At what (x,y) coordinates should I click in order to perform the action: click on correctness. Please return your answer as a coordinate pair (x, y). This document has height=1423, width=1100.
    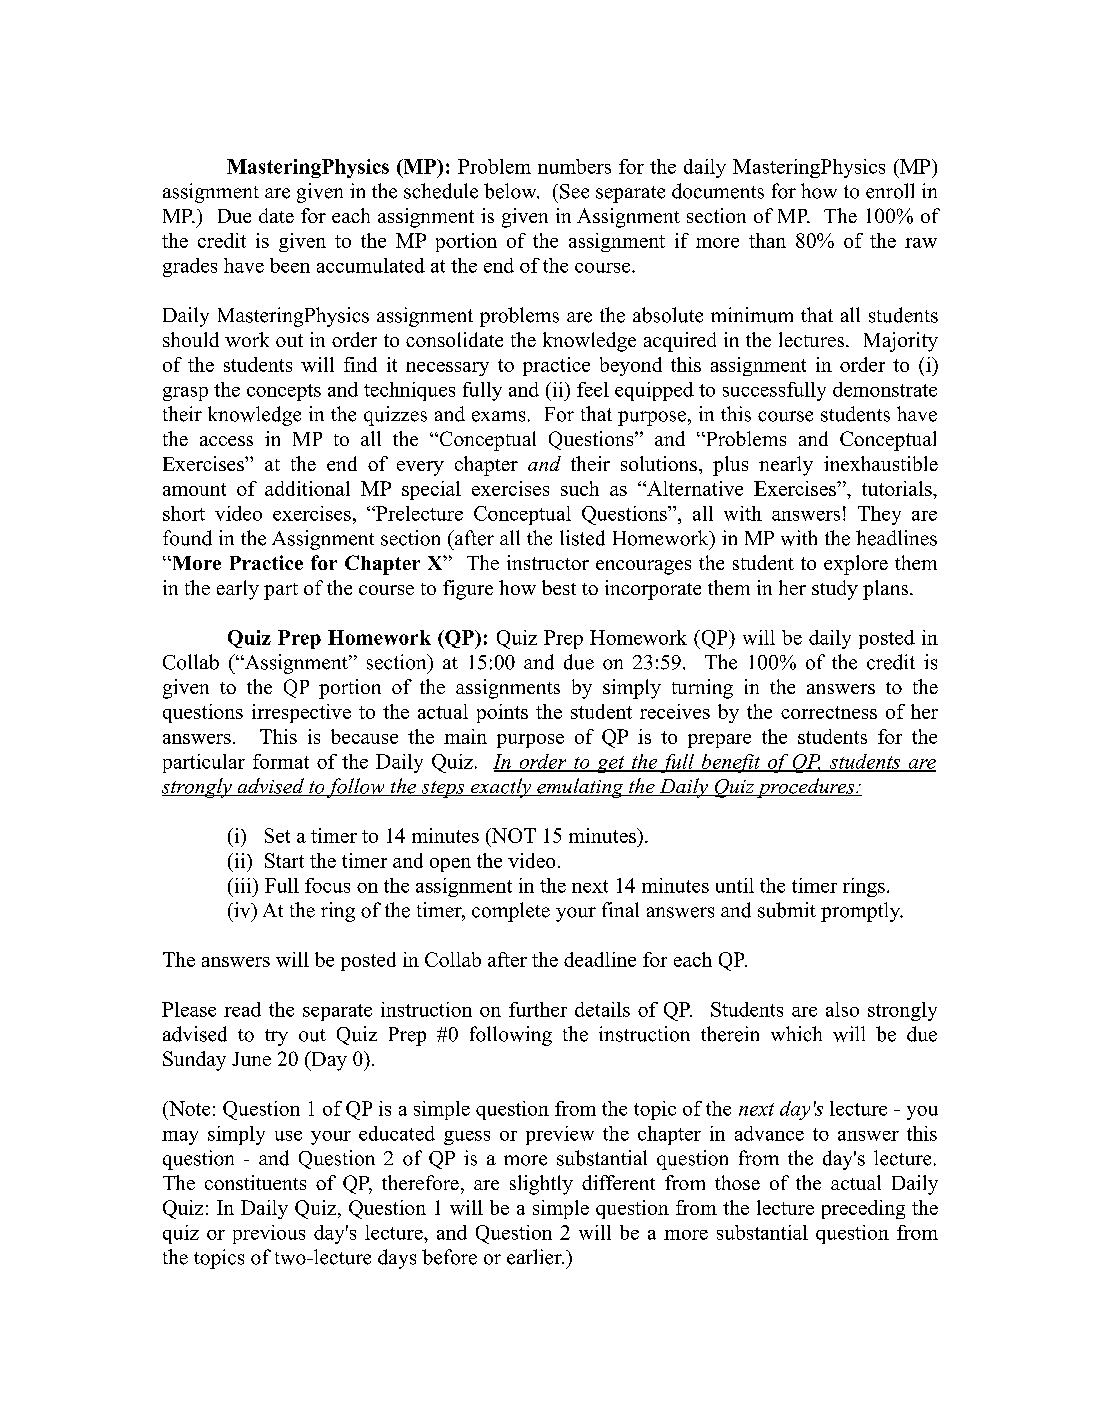
    Looking at the image, I should click on (829, 712).
